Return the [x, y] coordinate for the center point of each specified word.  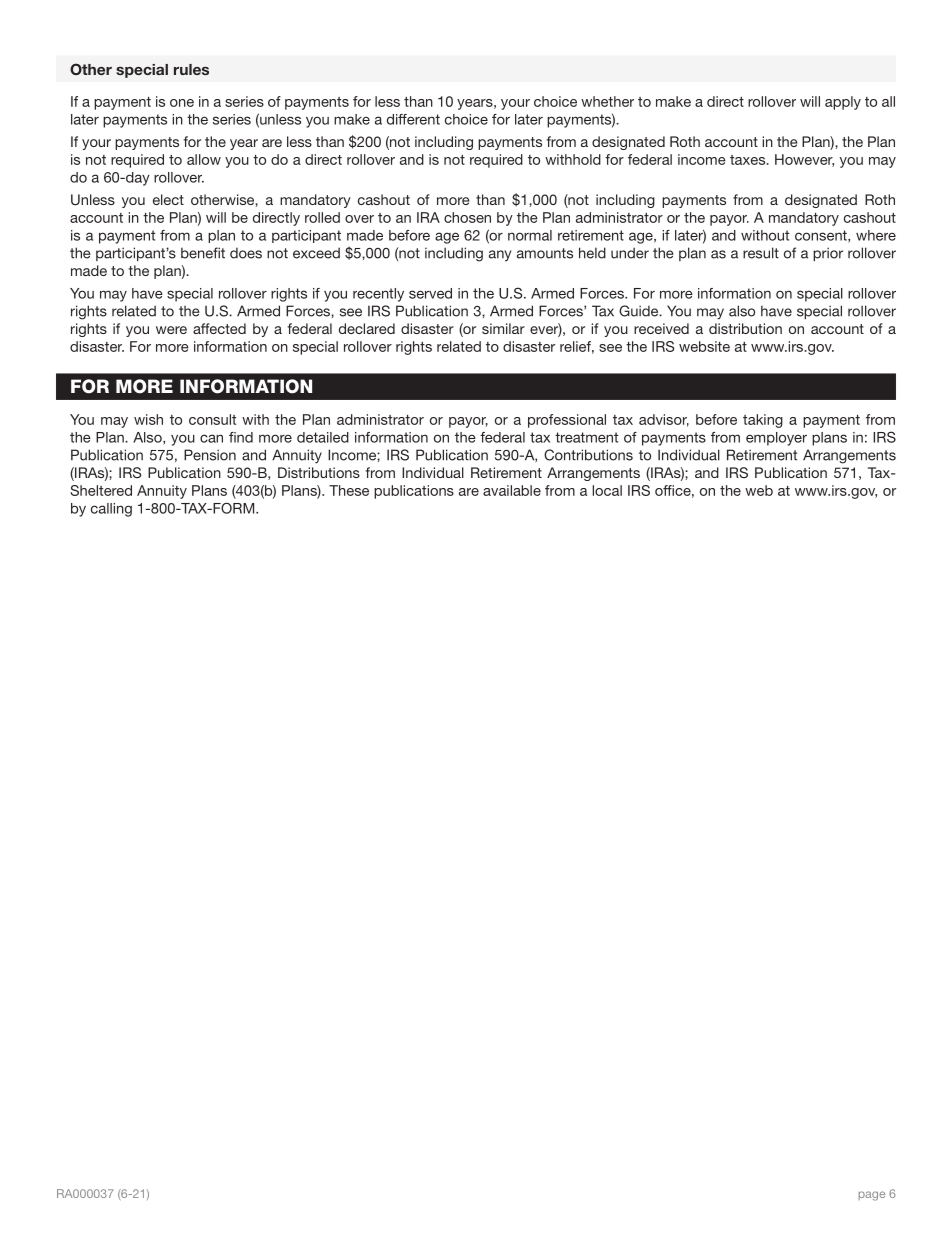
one [182, 103]
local [607, 490]
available [512, 490]
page [872, 1196]
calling [111, 510]
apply [843, 103]
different [413, 119]
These [349, 490]
